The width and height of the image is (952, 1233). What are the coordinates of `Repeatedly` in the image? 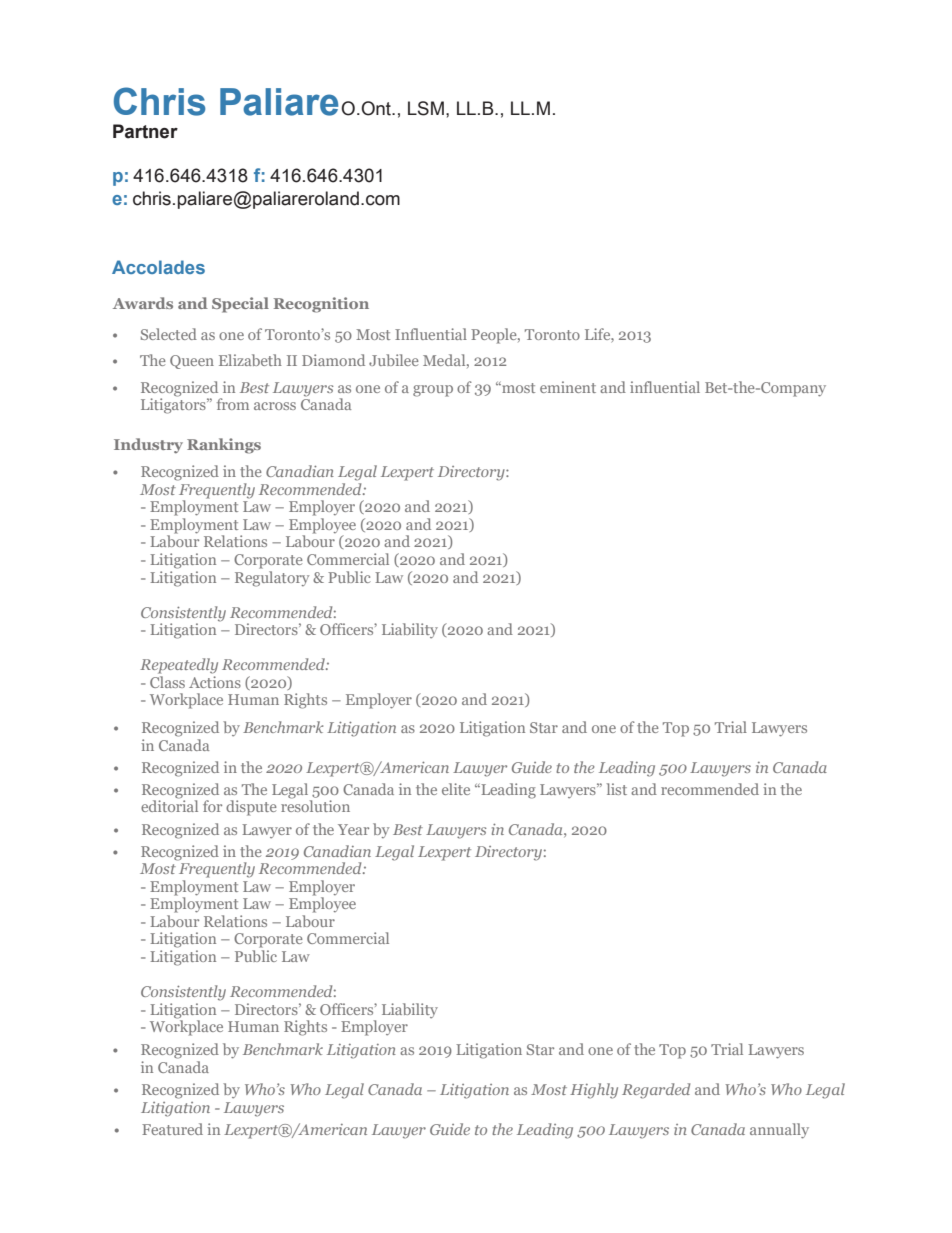 It's located at (179, 666).
